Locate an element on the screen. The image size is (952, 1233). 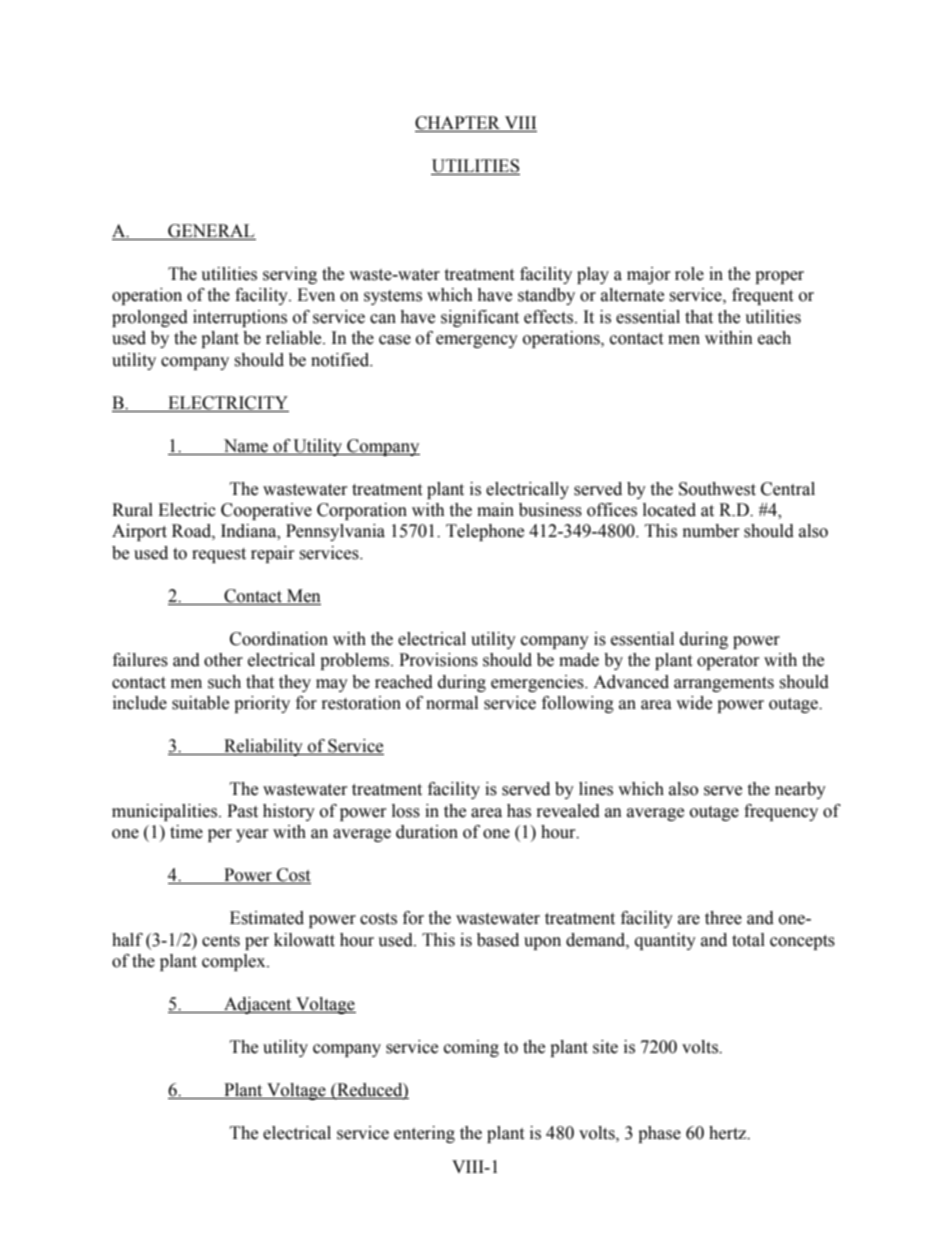
hertz is located at coordinates (729, 1133).
